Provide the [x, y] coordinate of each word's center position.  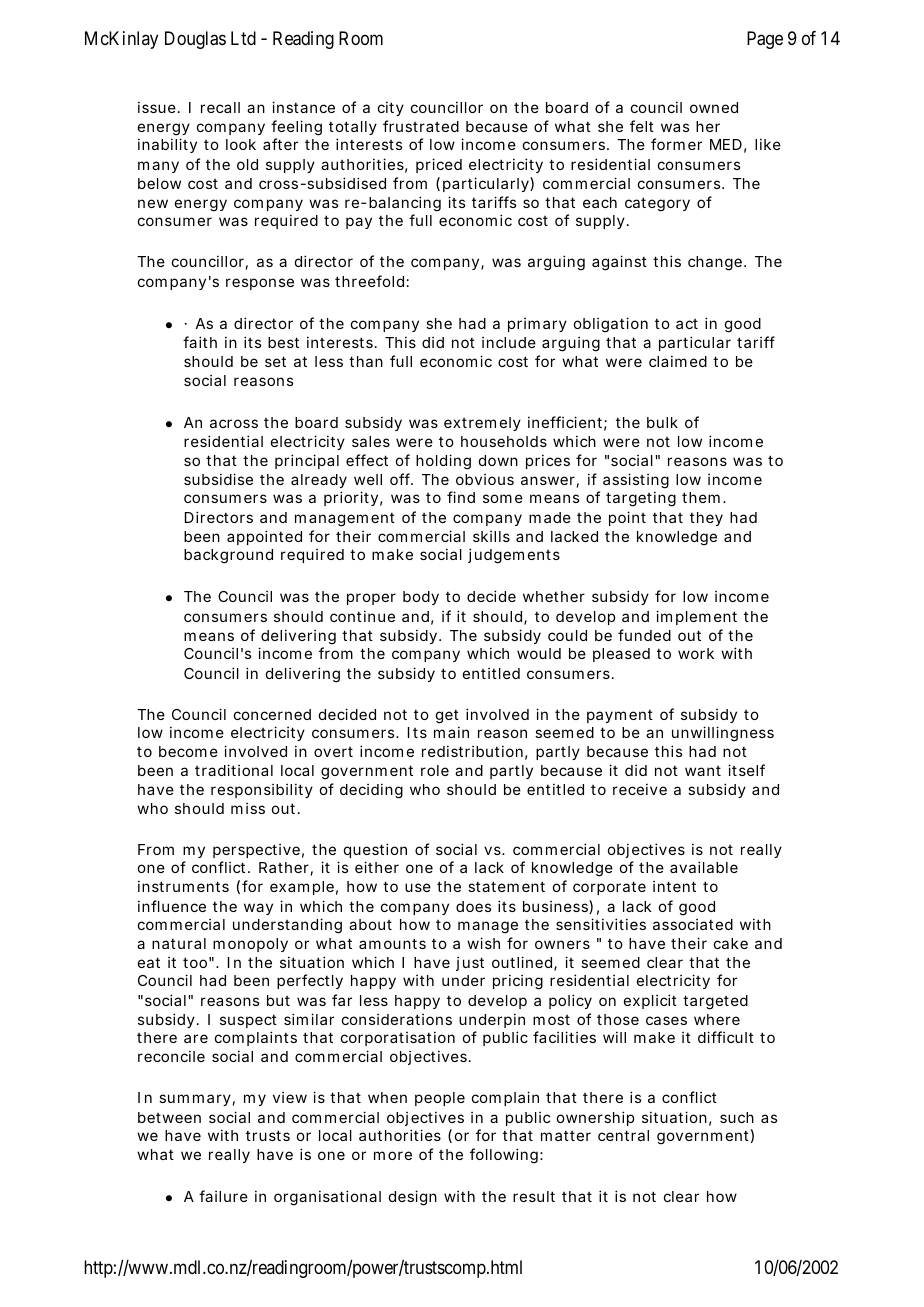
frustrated [421, 126]
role [435, 770]
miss [248, 808]
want [703, 771]
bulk [662, 422]
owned [714, 107]
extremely [482, 424]
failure [223, 1196]
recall [220, 107]
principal [307, 461]
